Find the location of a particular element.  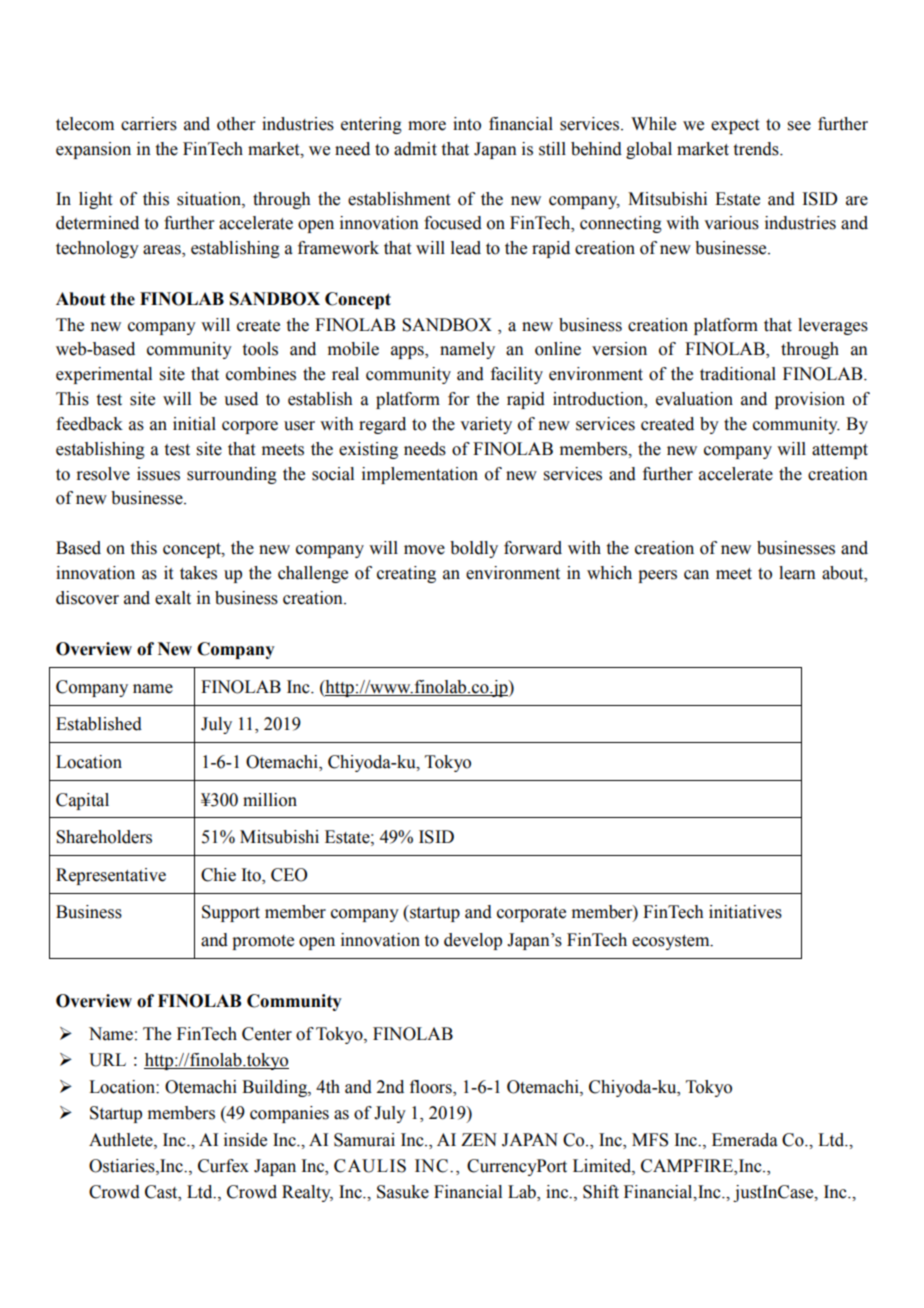

into is located at coordinates (467, 124).
